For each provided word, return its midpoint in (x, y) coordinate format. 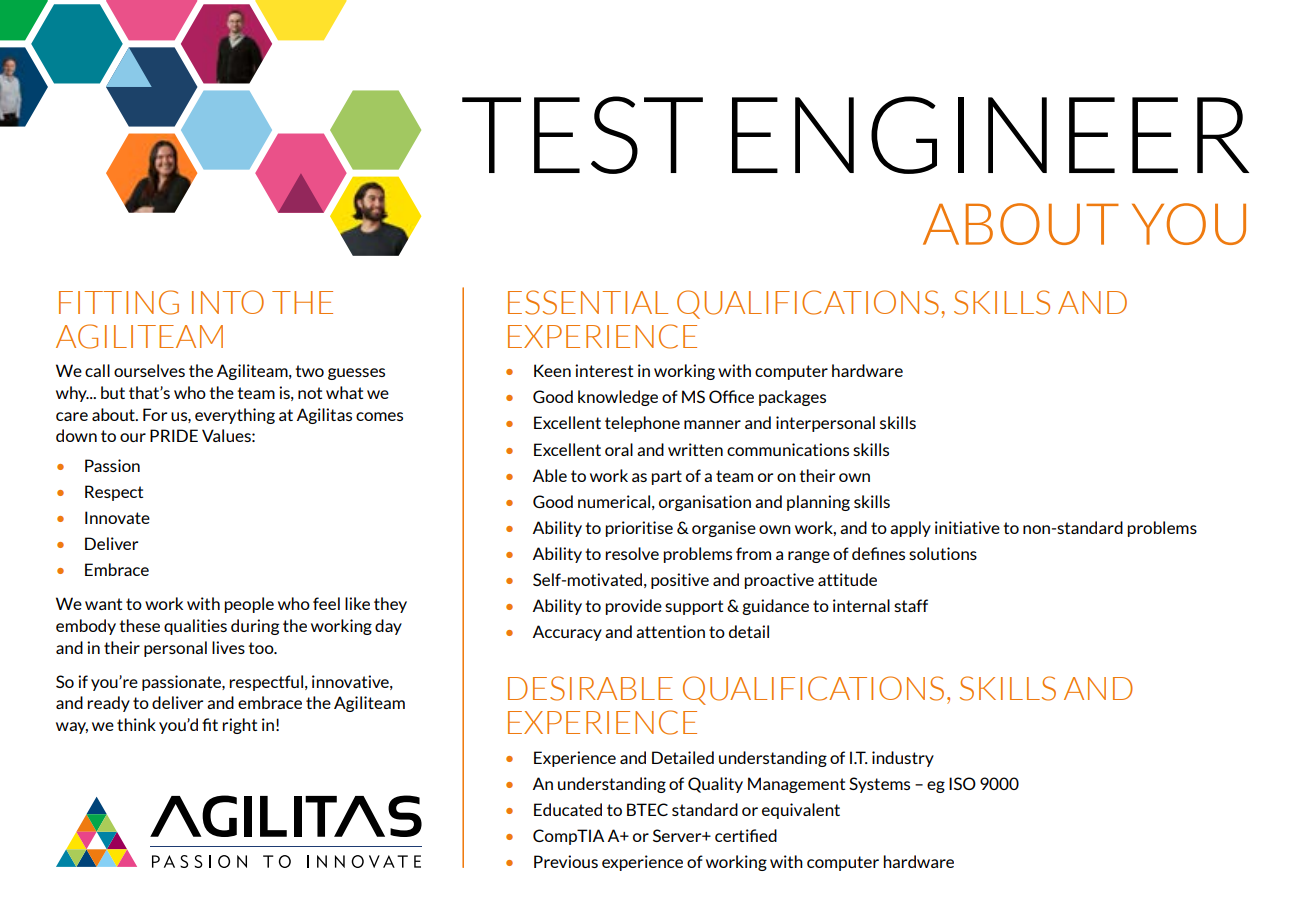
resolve (632, 553)
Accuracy (567, 633)
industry (903, 759)
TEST (582, 135)
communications (788, 449)
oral (619, 449)
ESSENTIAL (588, 302)
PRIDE (174, 435)
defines (878, 553)
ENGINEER (990, 135)
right (239, 726)
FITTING (119, 302)
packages (792, 398)
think (136, 724)
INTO (228, 302)
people (249, 605)
